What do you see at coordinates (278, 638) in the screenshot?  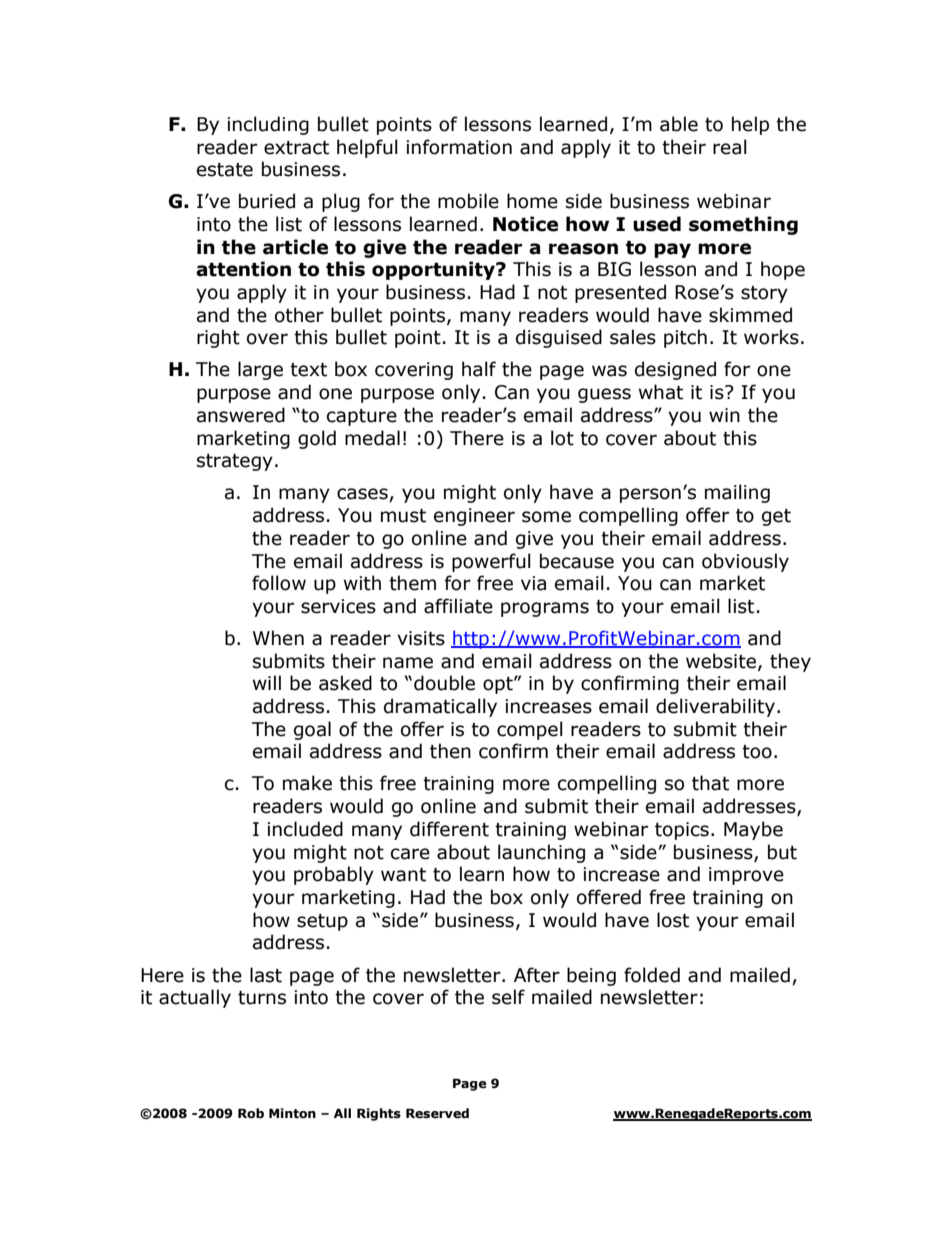 I see `When` at bounding box center [278, 638].
